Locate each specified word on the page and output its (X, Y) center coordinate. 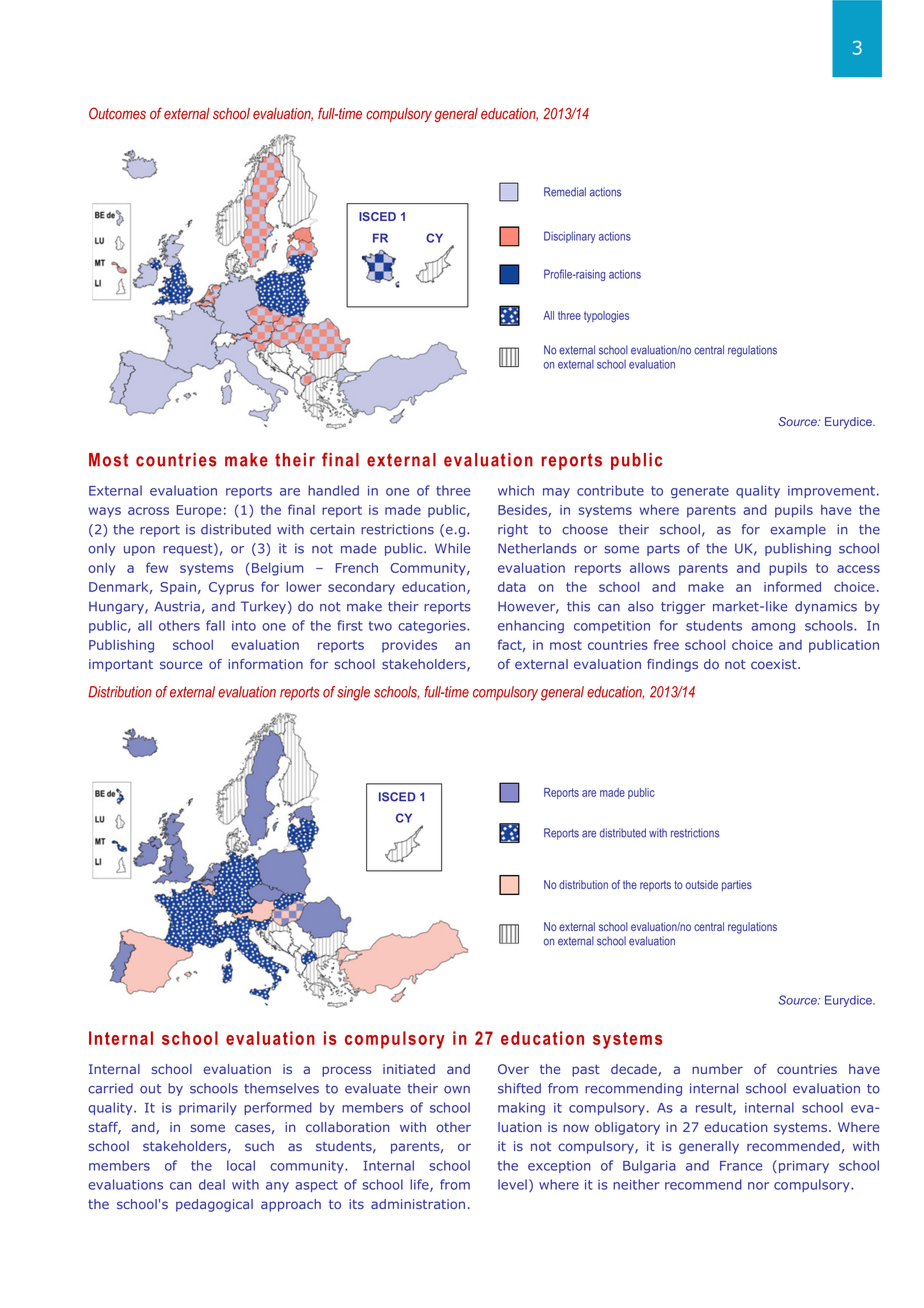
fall (215, 625)
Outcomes (117, 113)
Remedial (565, 192)
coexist (775, 664)
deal (212, 1184)
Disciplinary (570, 237)
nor (758, 1186)
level (512, 1184)
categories (433, 627)
